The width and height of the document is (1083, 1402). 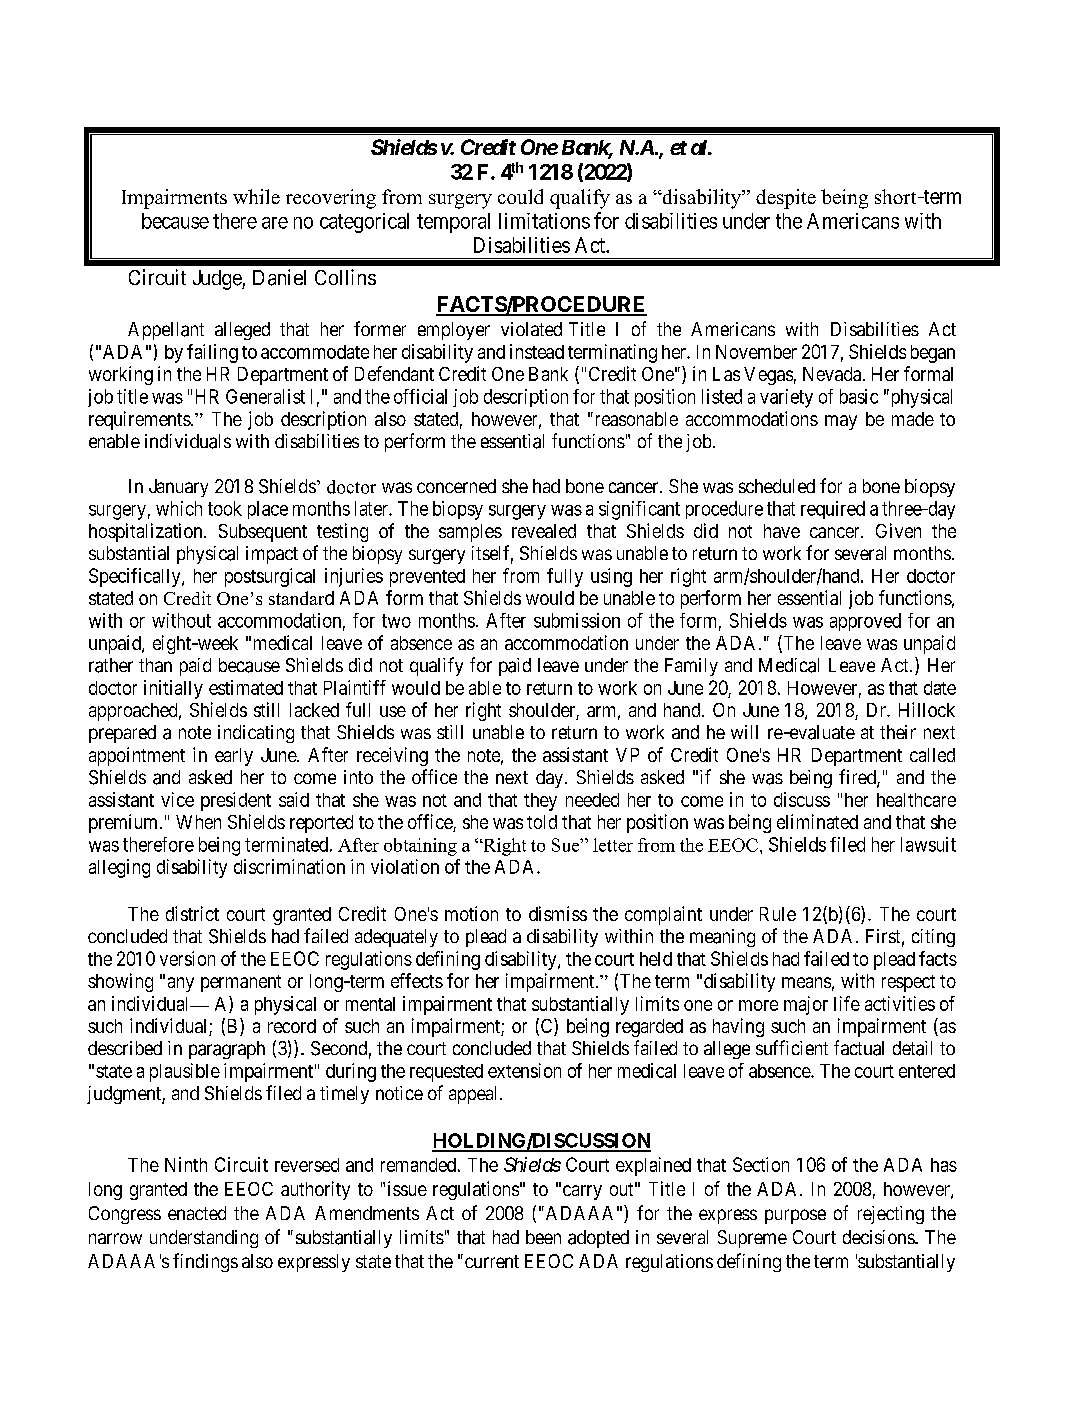 What do you see at coordinates (898, 530) in the document?
I see `Given` at bounding box center [898, 530].
